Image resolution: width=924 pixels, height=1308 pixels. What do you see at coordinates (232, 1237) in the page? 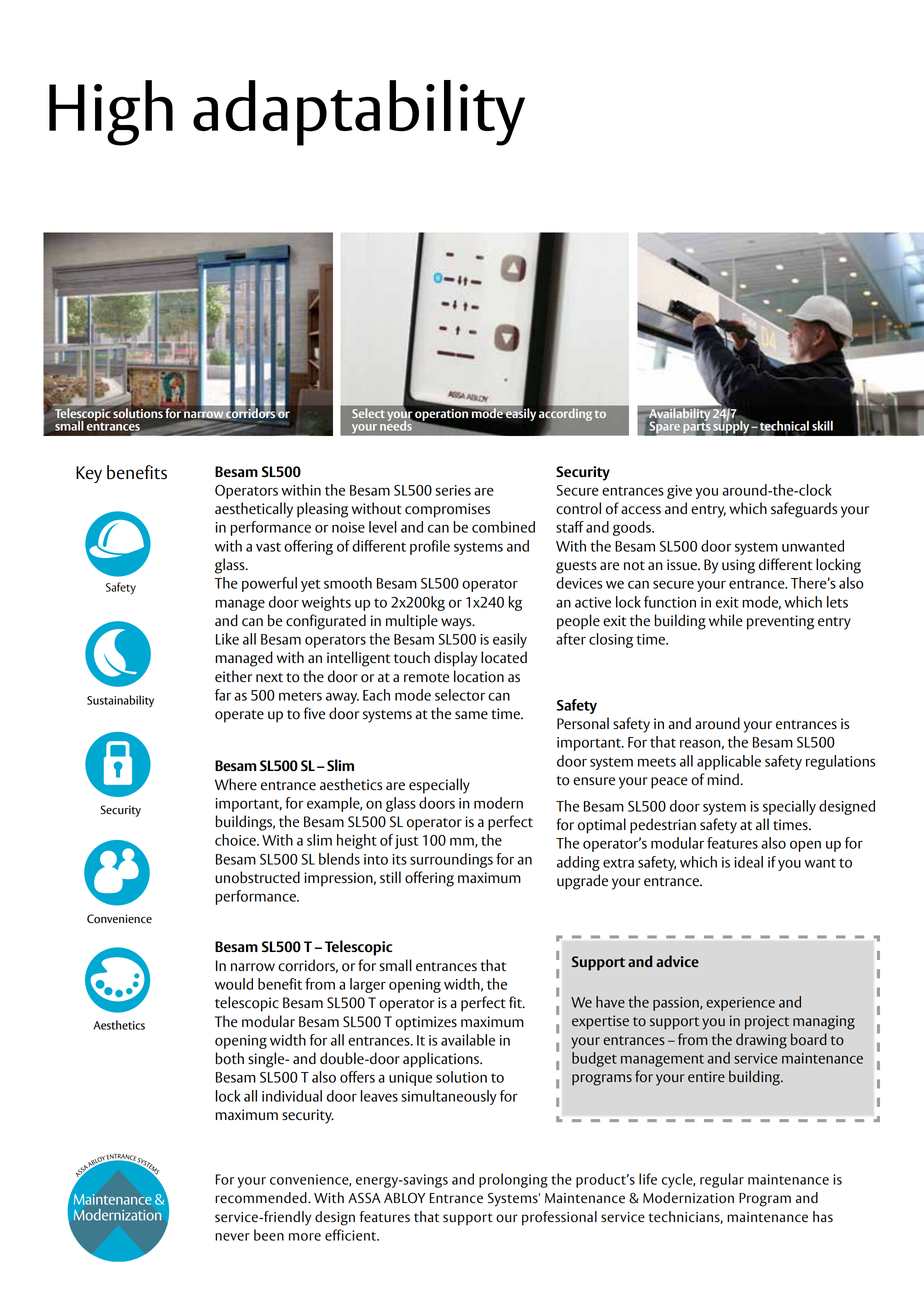
I see `never` at bounding box center [232, 1237].
